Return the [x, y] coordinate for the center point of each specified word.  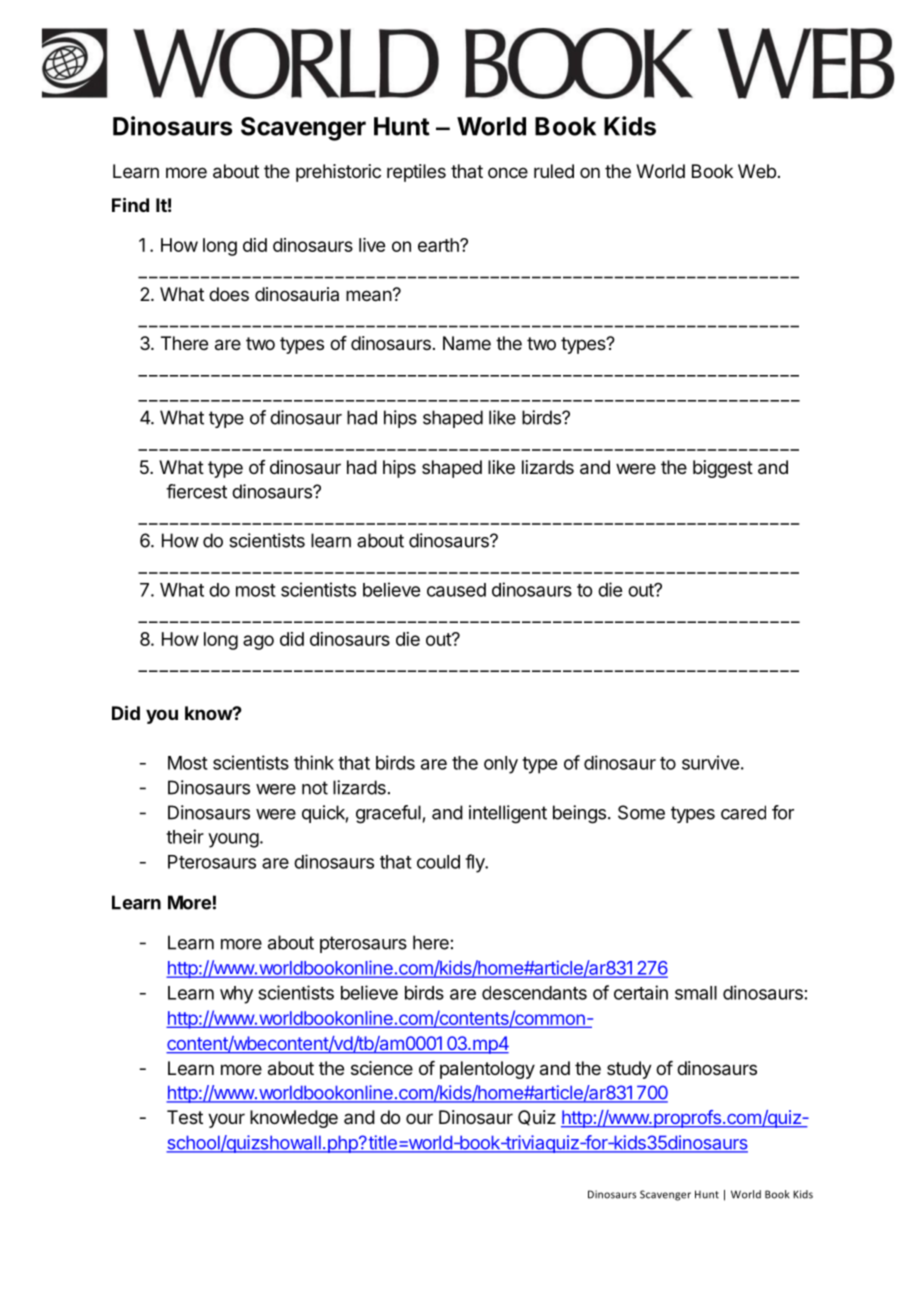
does [229, 294]
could [438, 862]
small [696, 993]
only [501, 765]
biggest [723, 469]
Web [757, 171]
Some [641, 812]
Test [185, 1117]
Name [467, 343]
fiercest [196, 491]
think [314, 762]
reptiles [416, 173]
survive [710, 762]
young [233, 840]
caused [456, 590]
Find [130, 204]
